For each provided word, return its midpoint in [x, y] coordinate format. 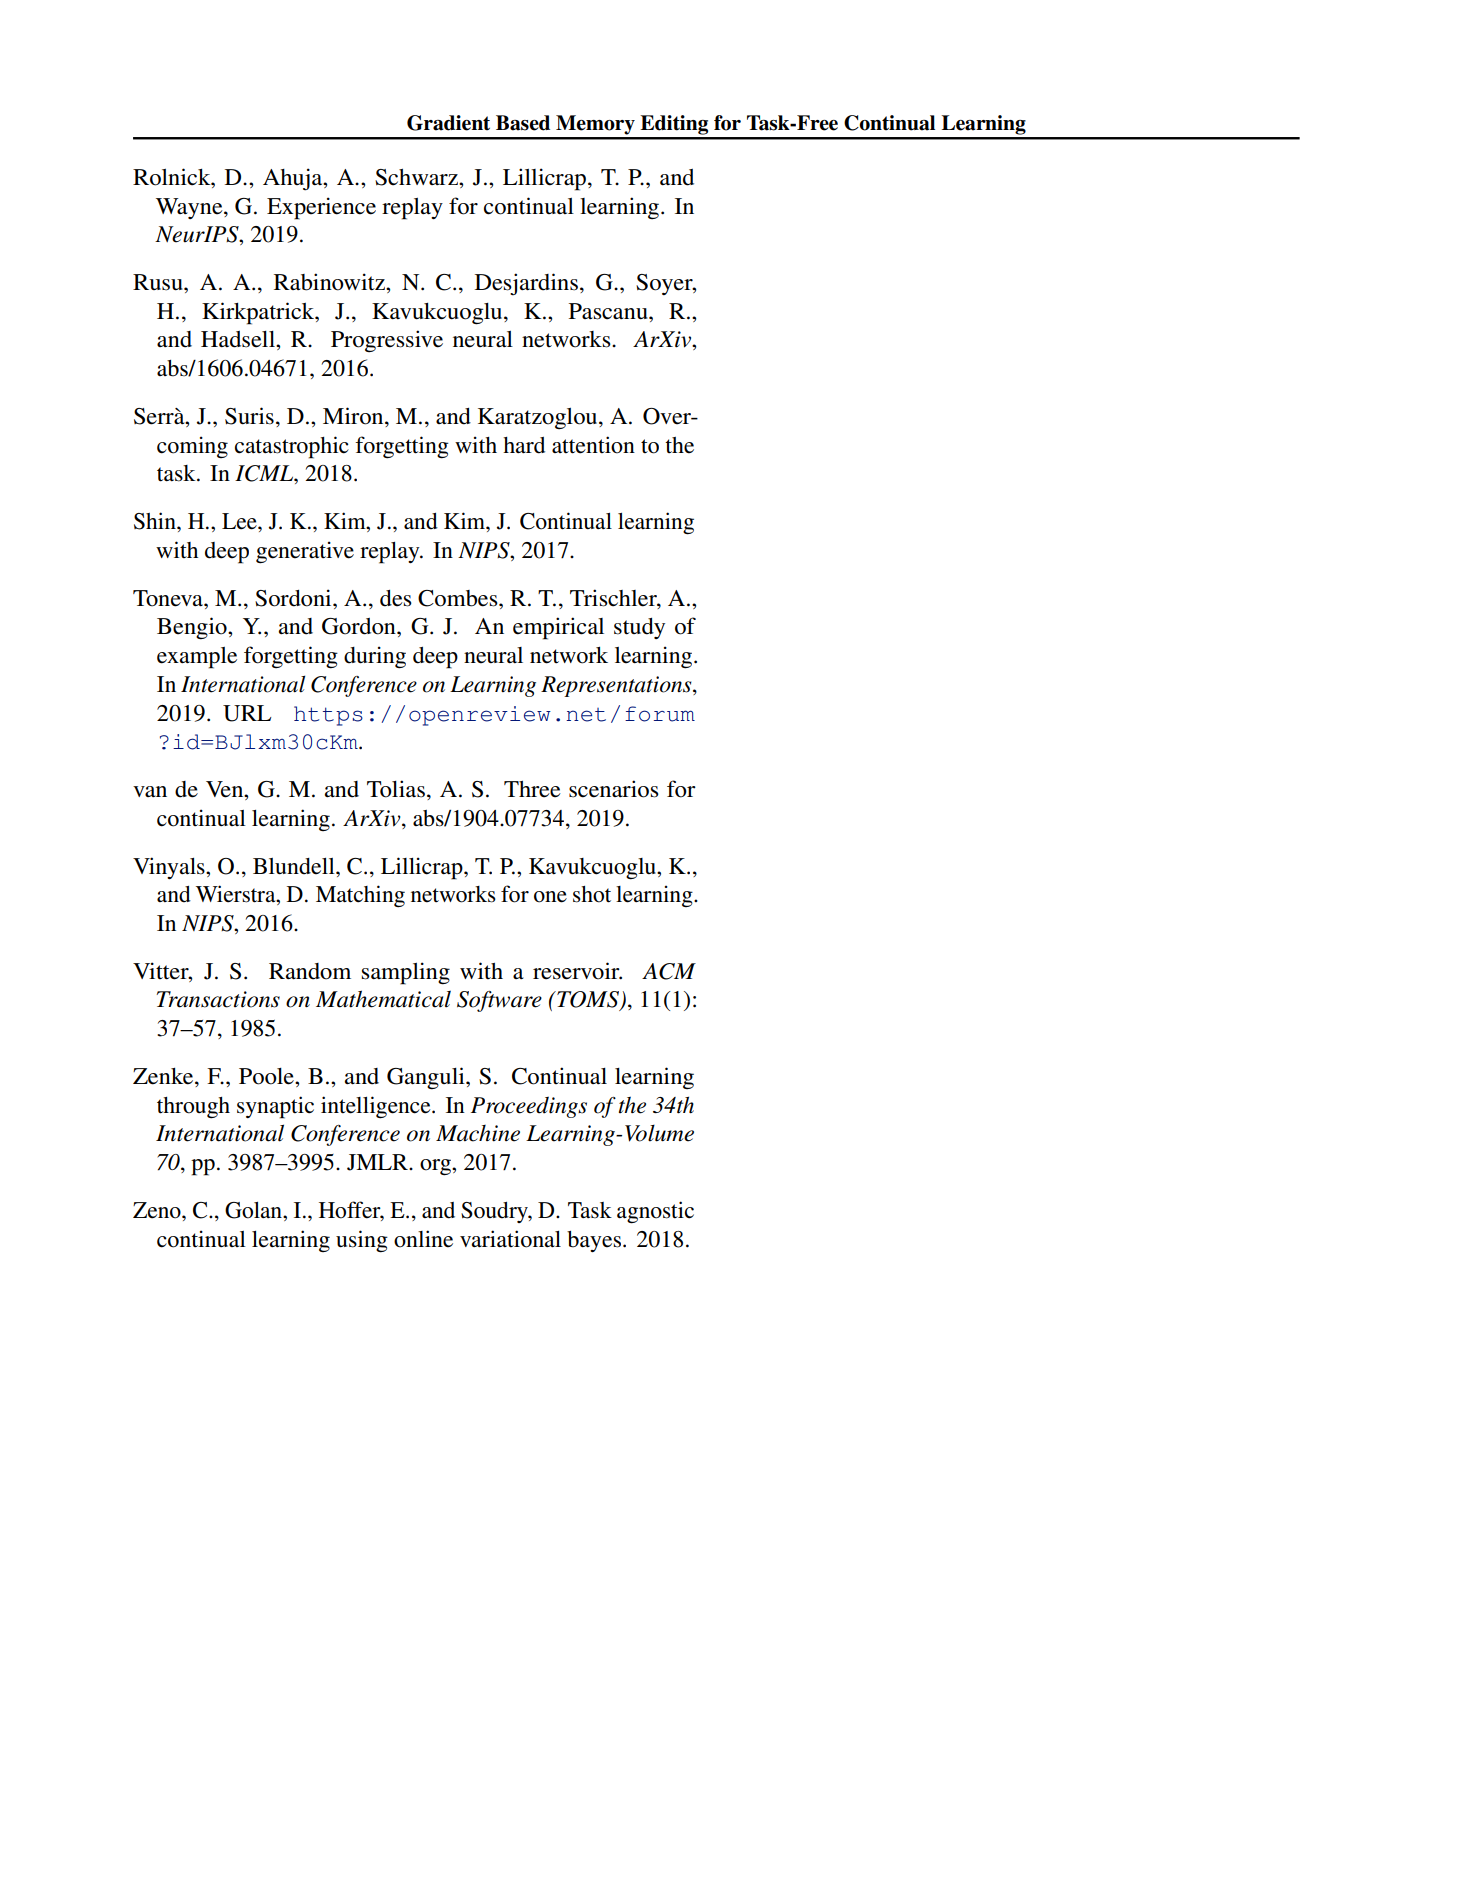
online [423, 1239]
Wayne [190, 208]
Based [523, 123]
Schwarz [417, 177]
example [197, 658]
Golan [254, 1210]
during [375, 657]
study [639, 628]
